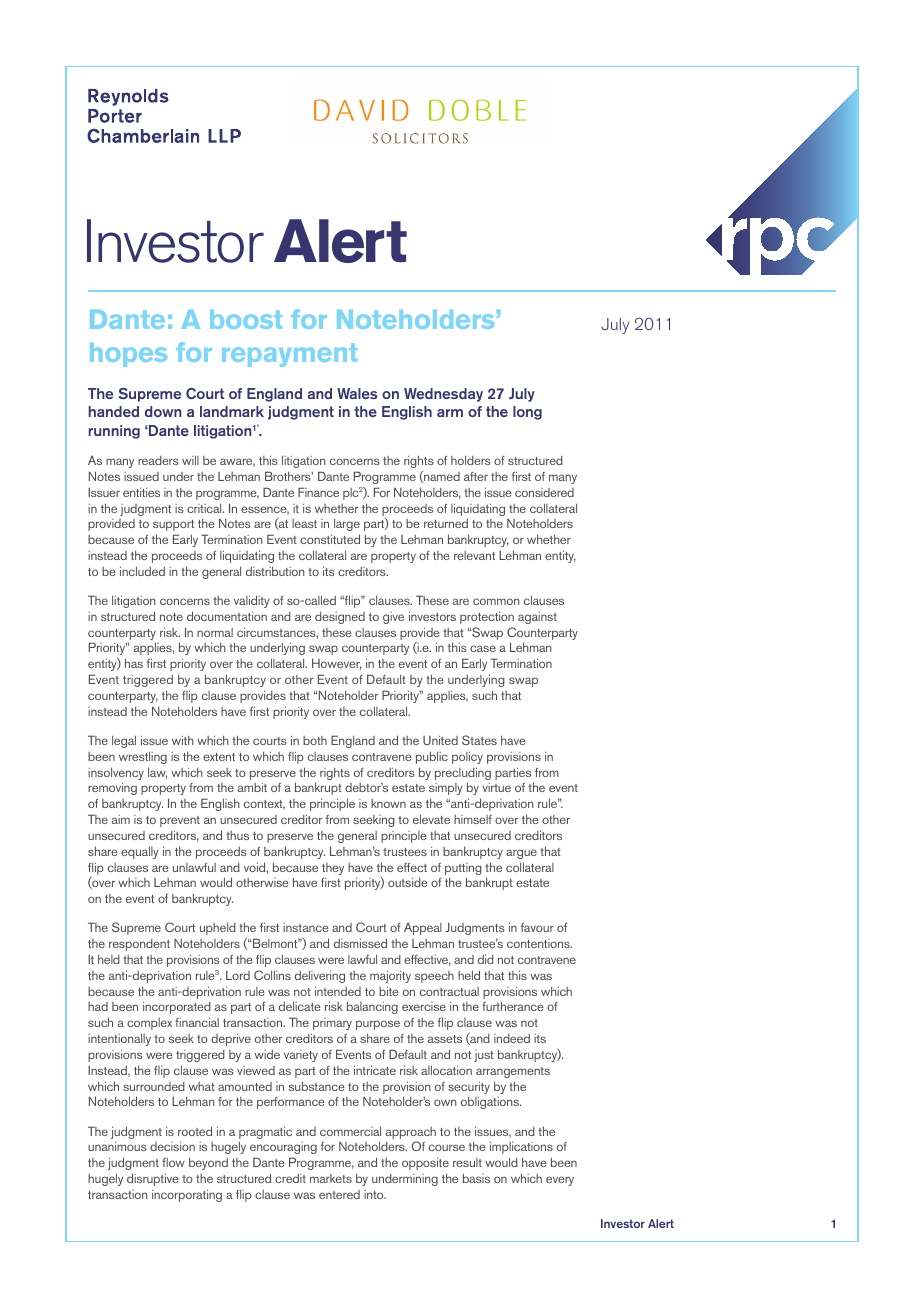 Image resolution: width=924 pixels, height=1308 pixels. I want to click on States, so click(479, 740).
